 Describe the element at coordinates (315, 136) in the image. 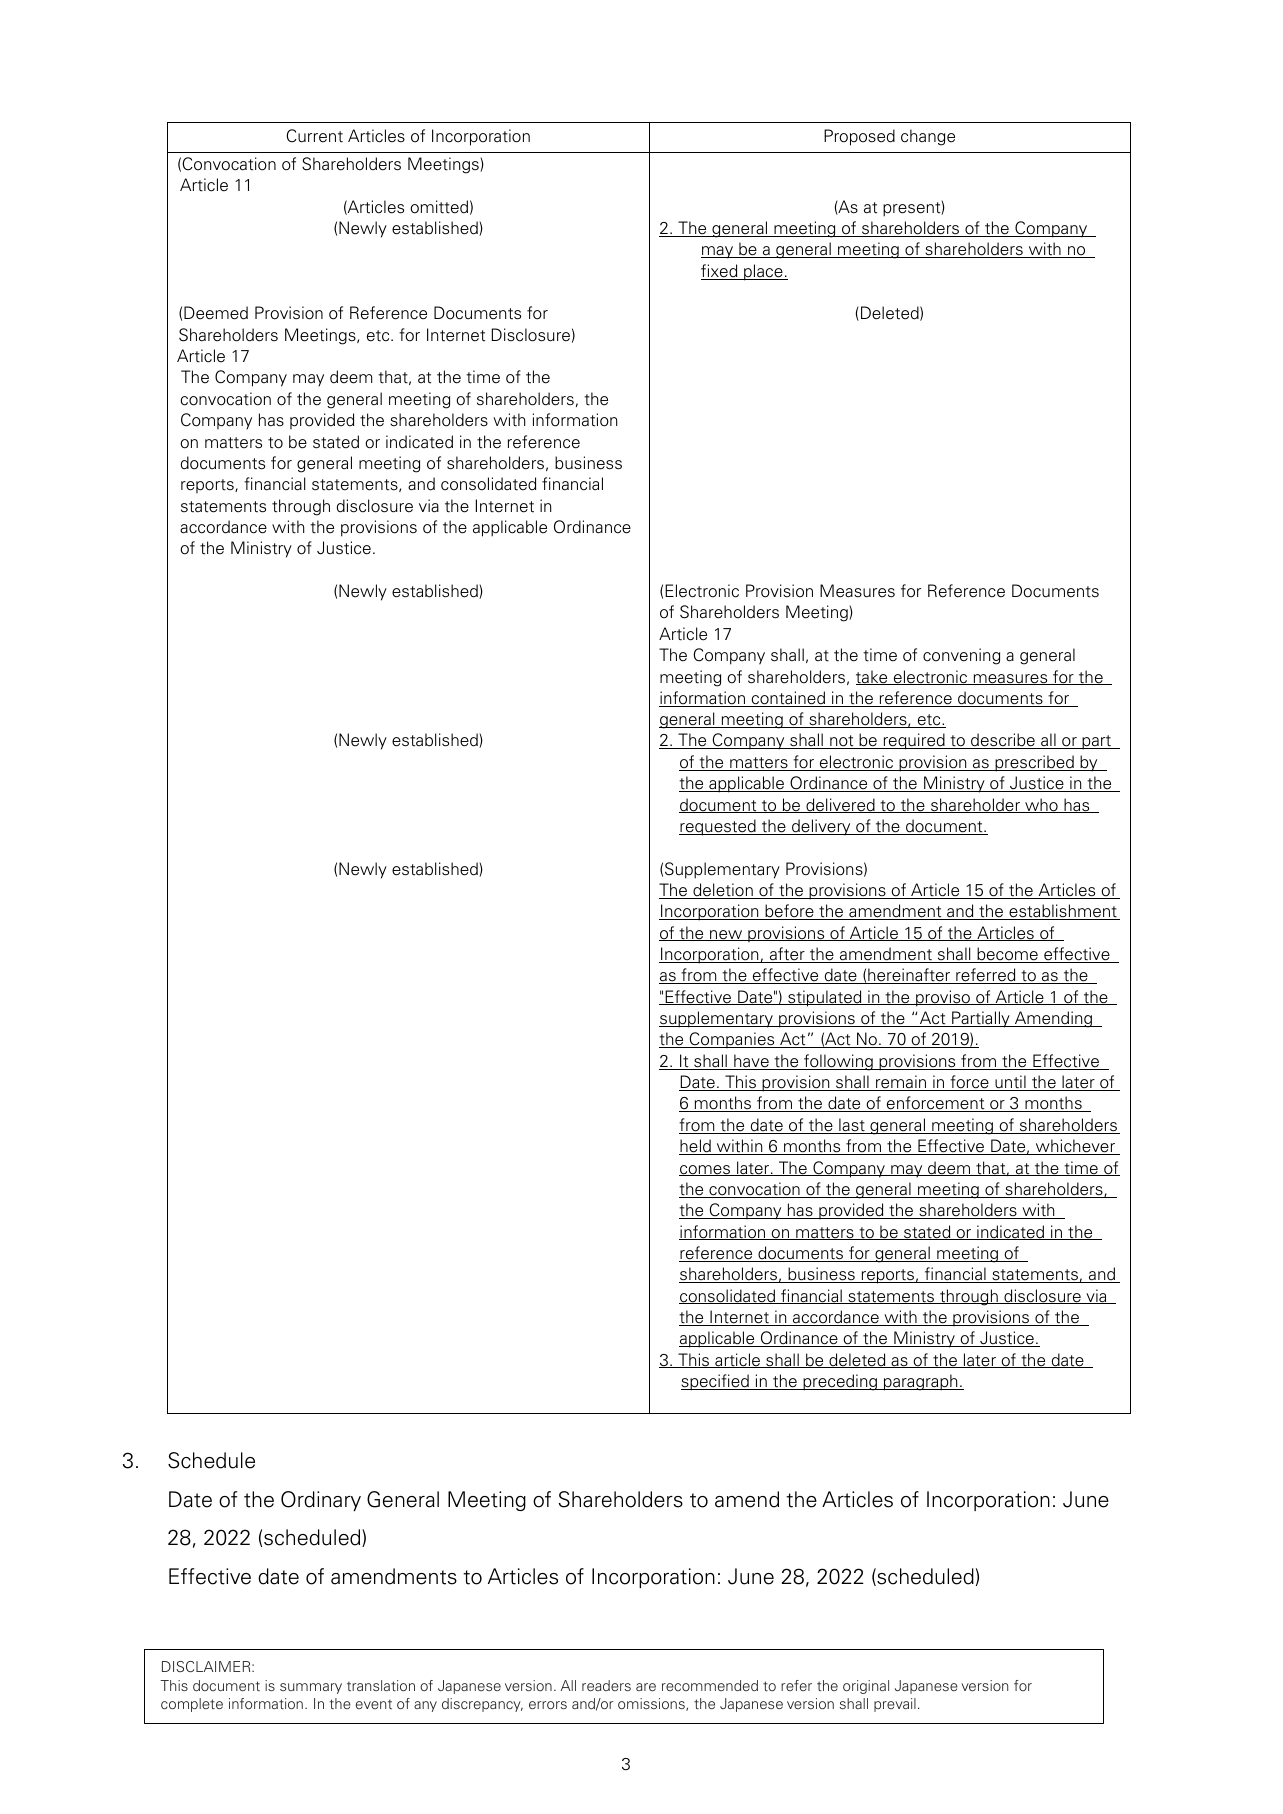

I see `Current` at that location.
